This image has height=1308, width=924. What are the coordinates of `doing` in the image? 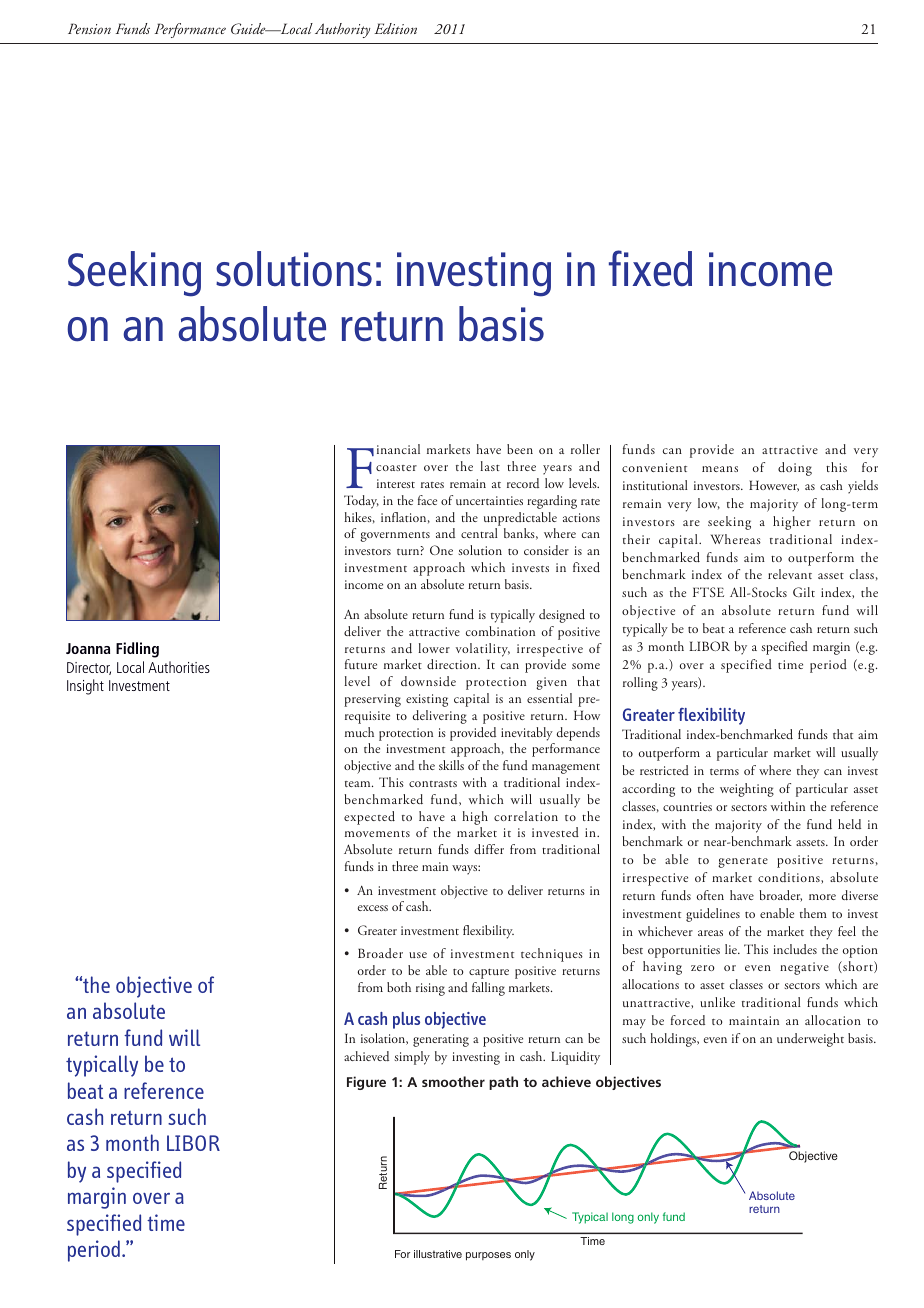 It's located at (795, 469).
